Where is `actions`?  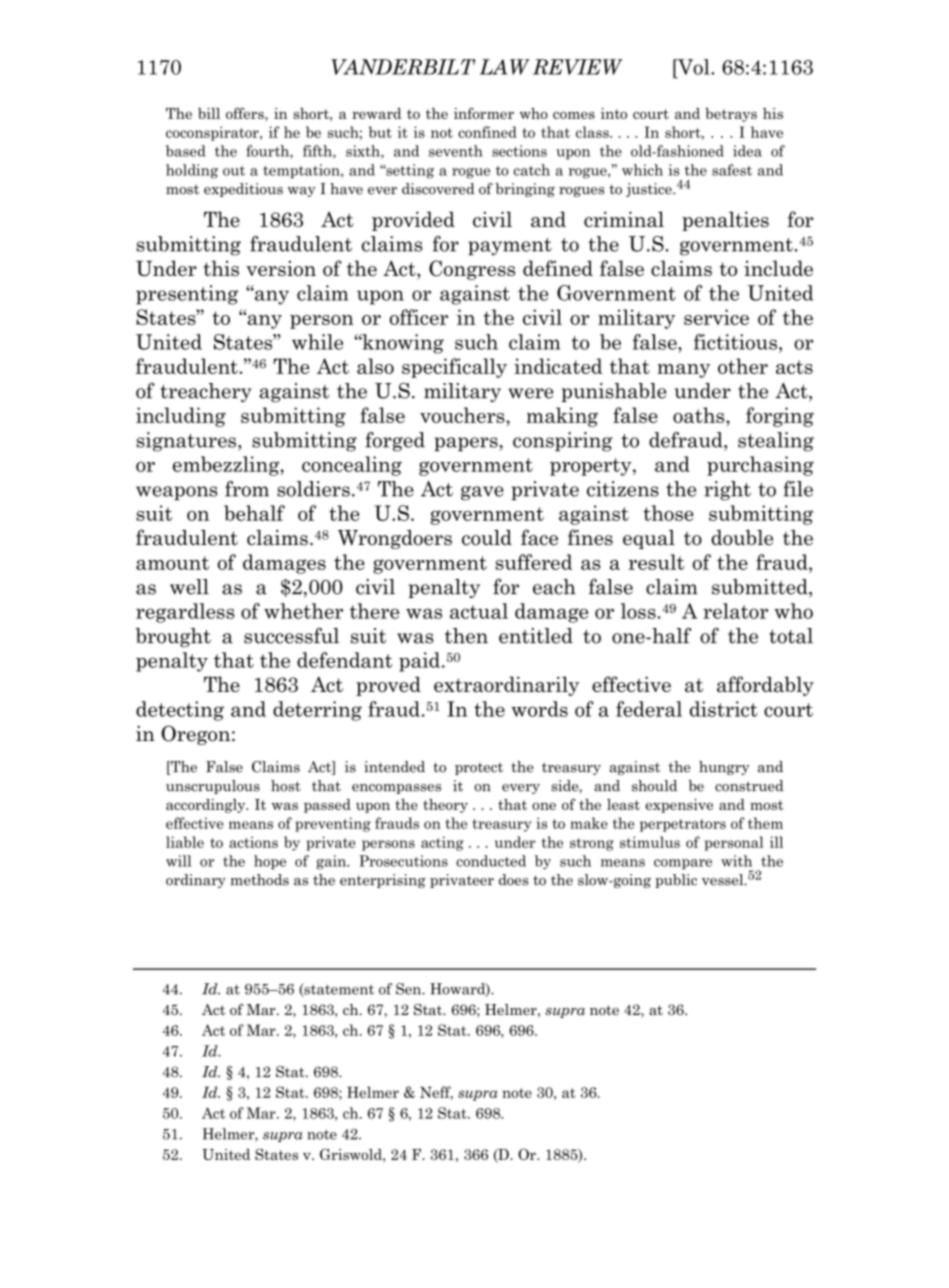
actions is located at coordinates (253, 842).
